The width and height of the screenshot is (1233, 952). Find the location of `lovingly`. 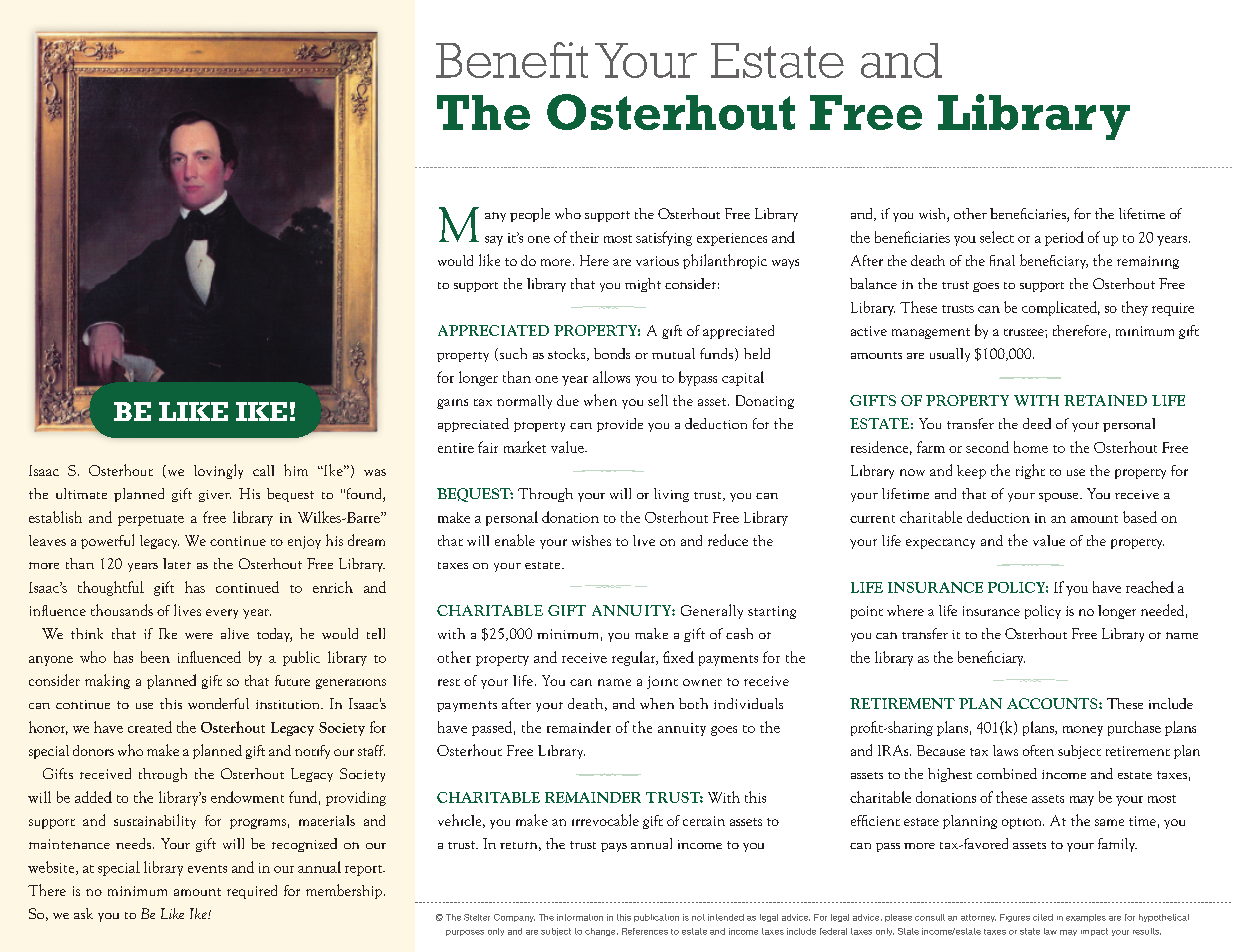

lovingly is located at coordinates (218, 471).
